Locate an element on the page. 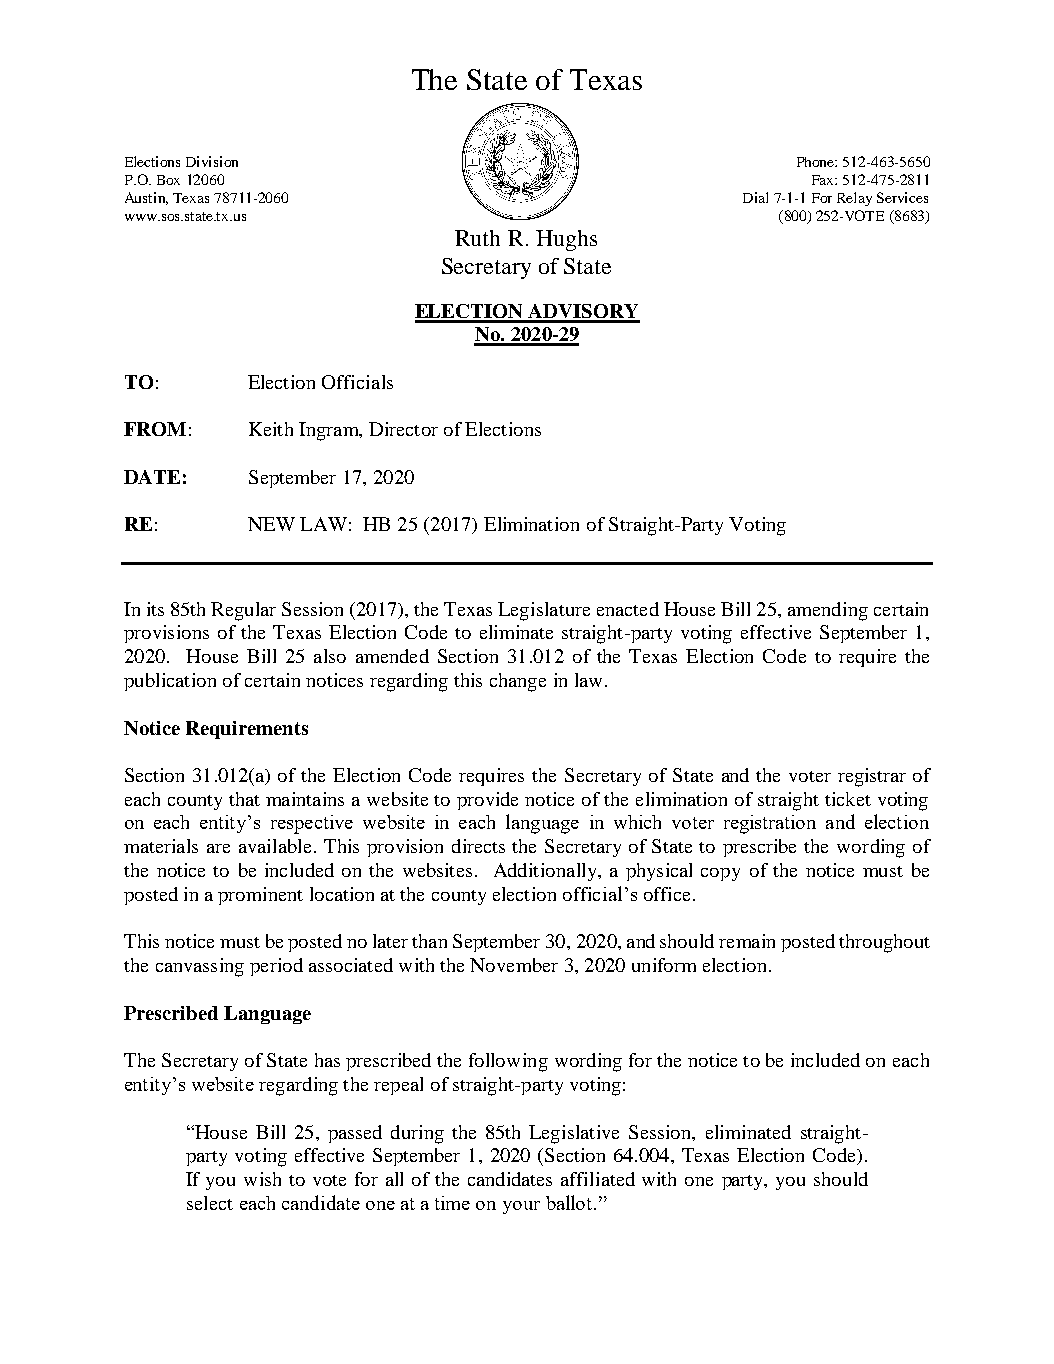 This page has height=1364, width=1054. NEW is located at coordinates (271, 524).
